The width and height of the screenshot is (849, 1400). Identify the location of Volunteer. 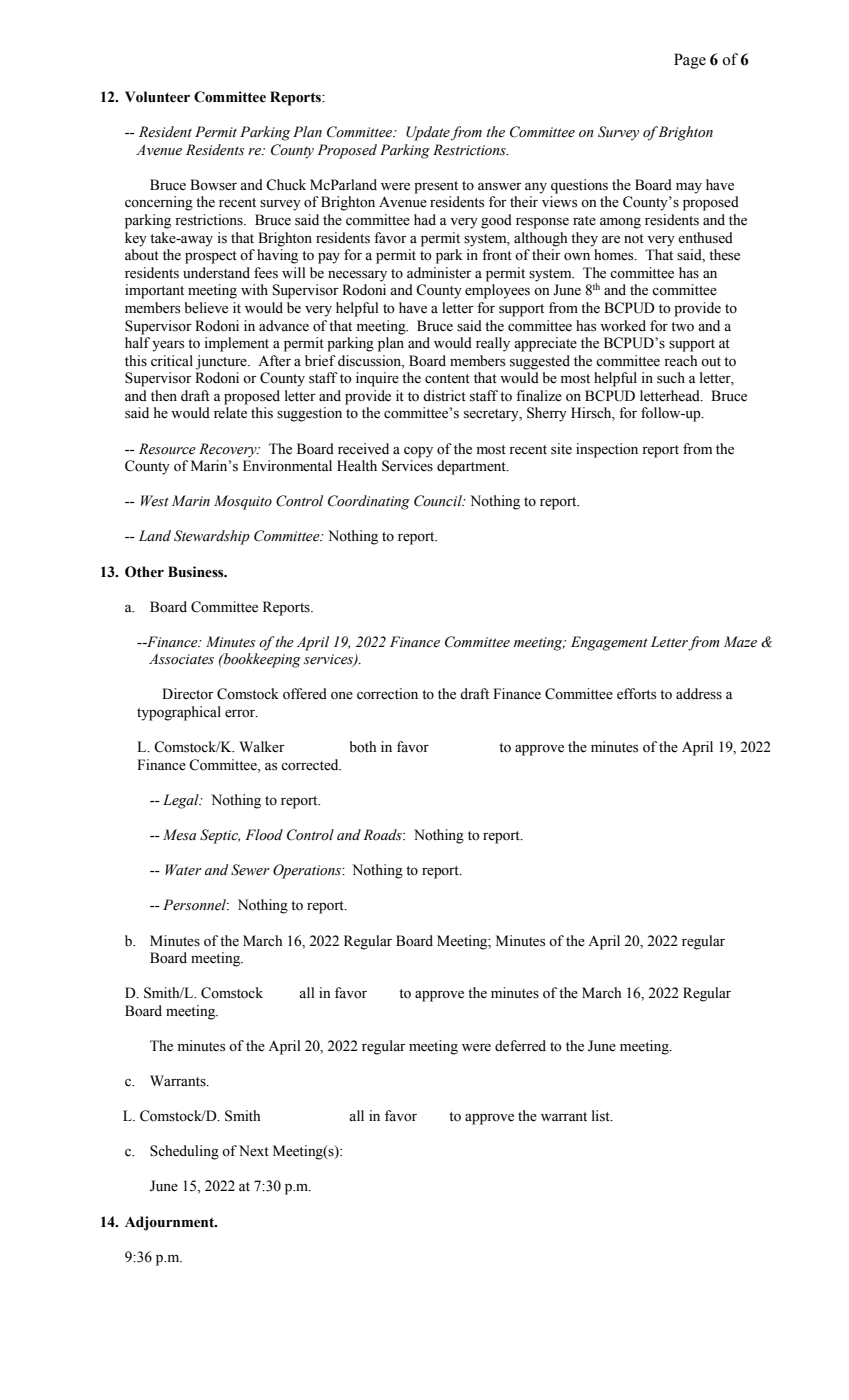
(157, 97).
